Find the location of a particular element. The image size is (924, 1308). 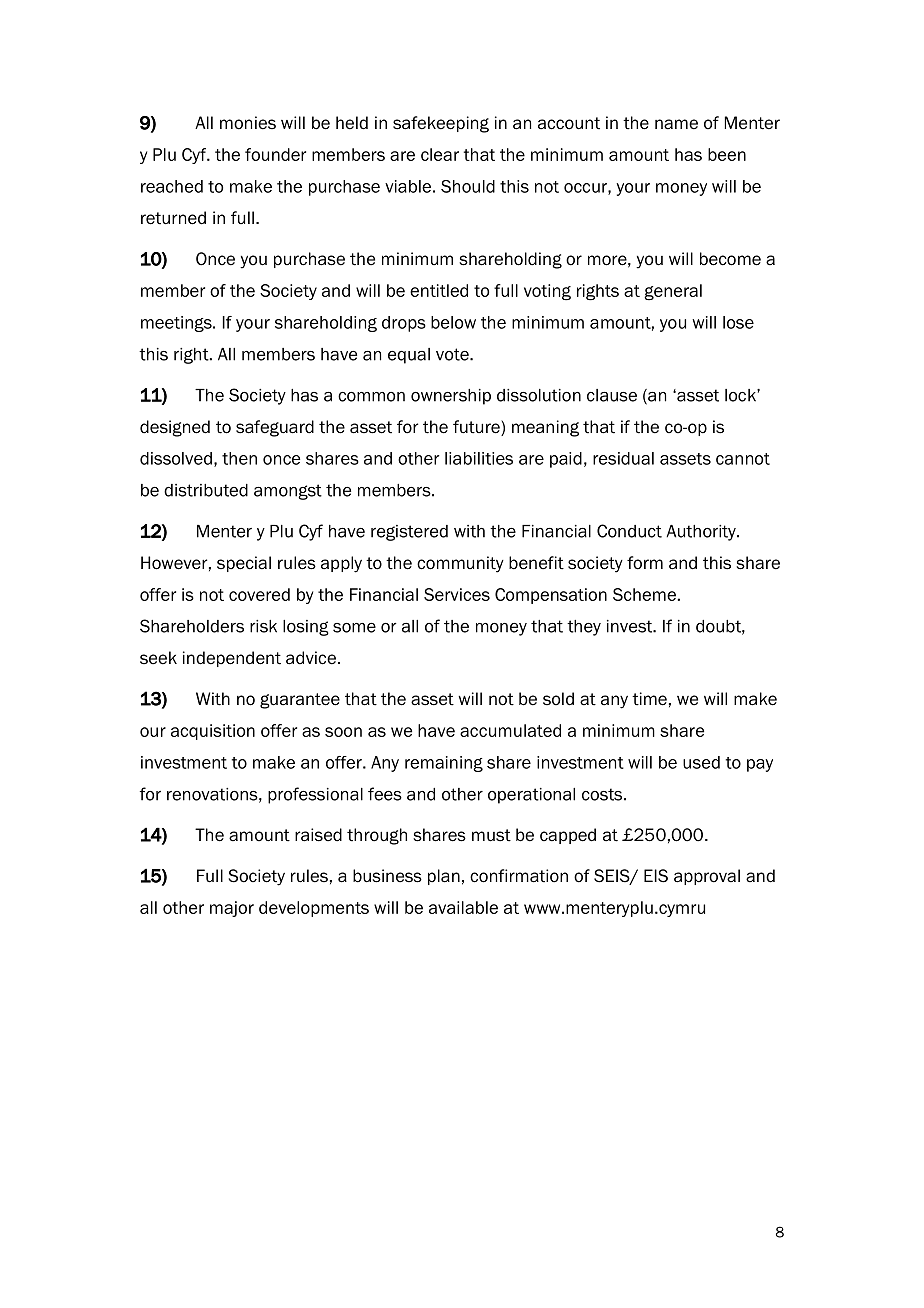

monies is located at coordinates (248, 123).
